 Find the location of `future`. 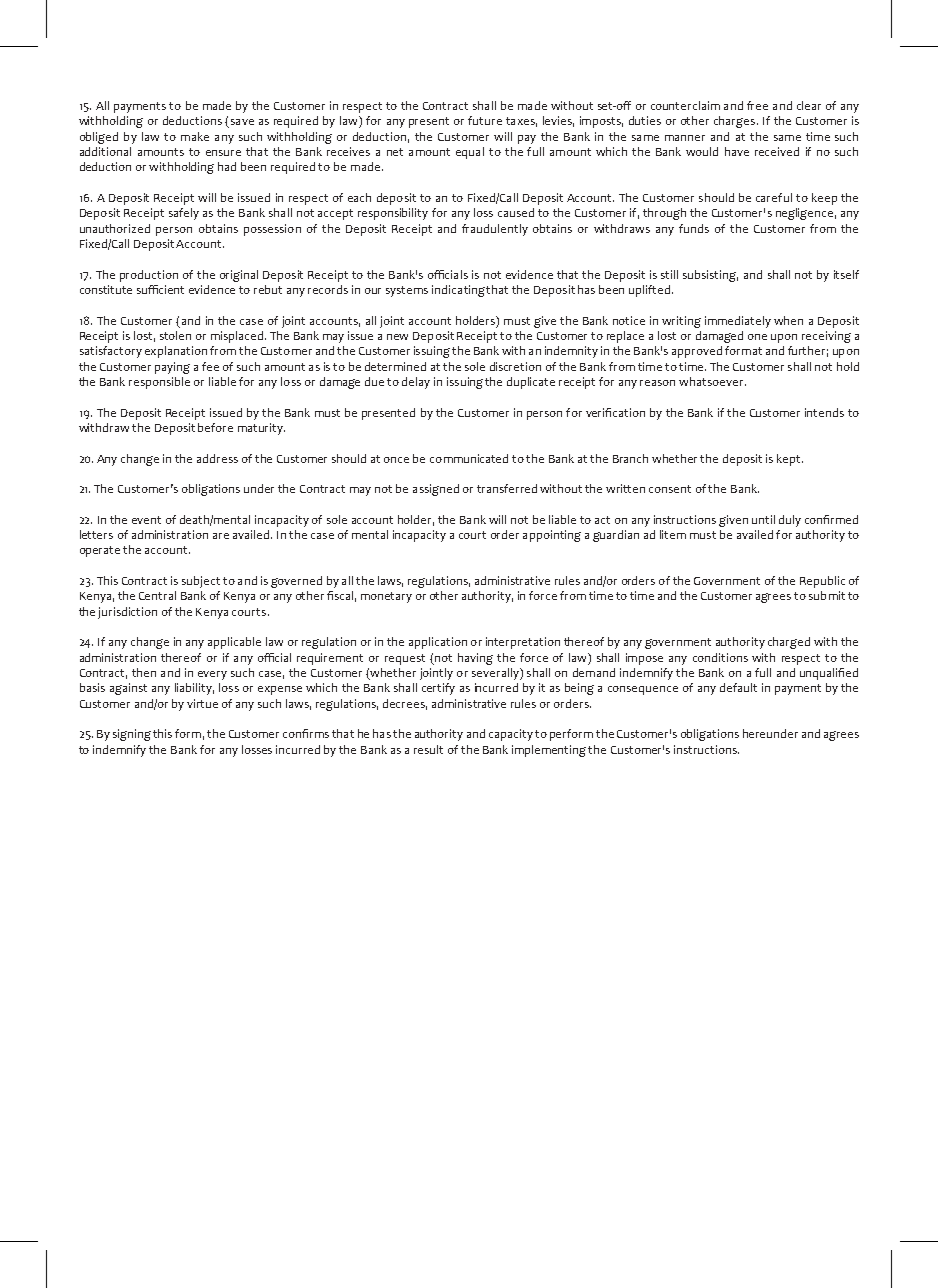

future is located at coordinates (485, 120).
